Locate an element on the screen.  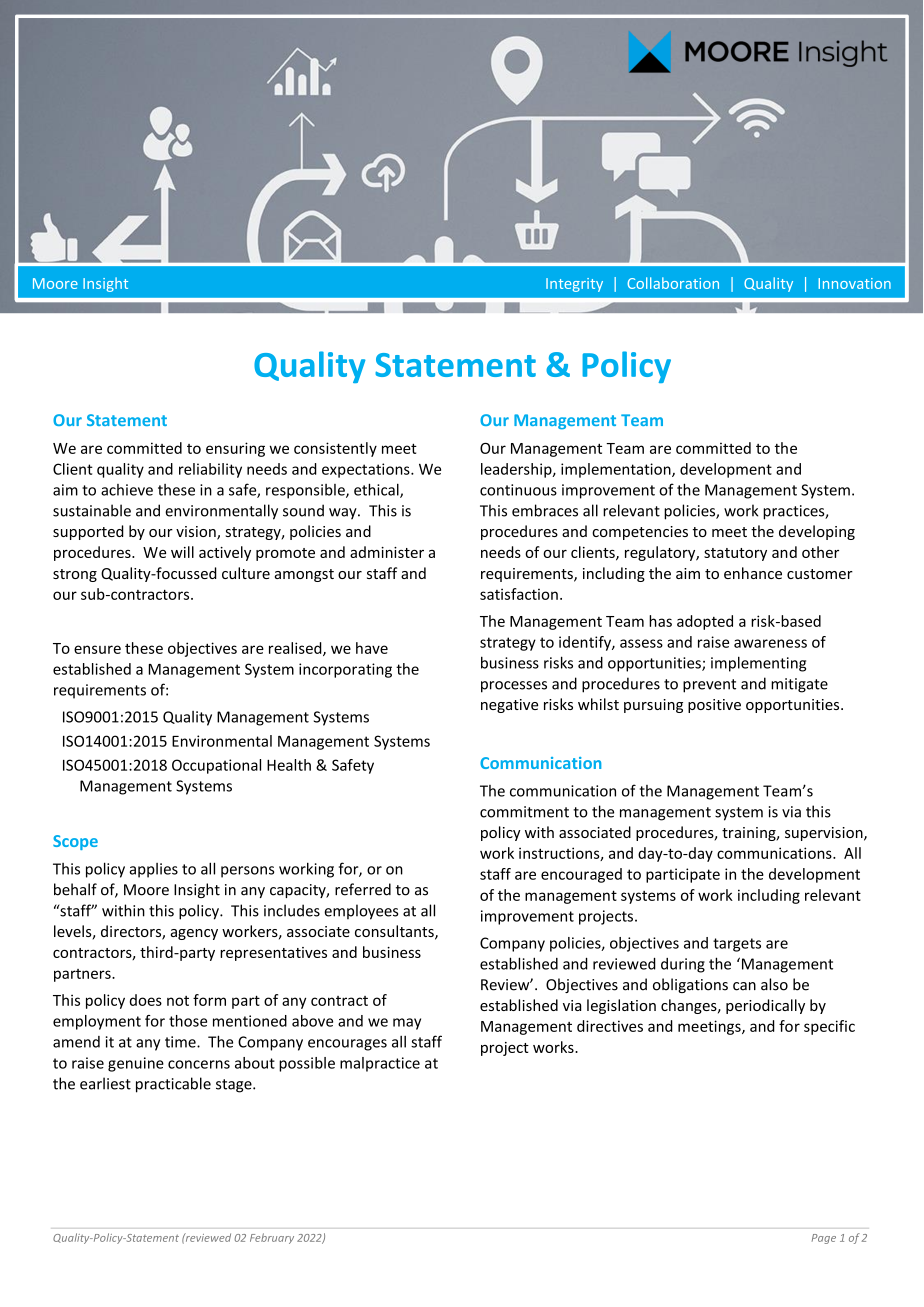
Page is located at coordinates (824, 1239).
